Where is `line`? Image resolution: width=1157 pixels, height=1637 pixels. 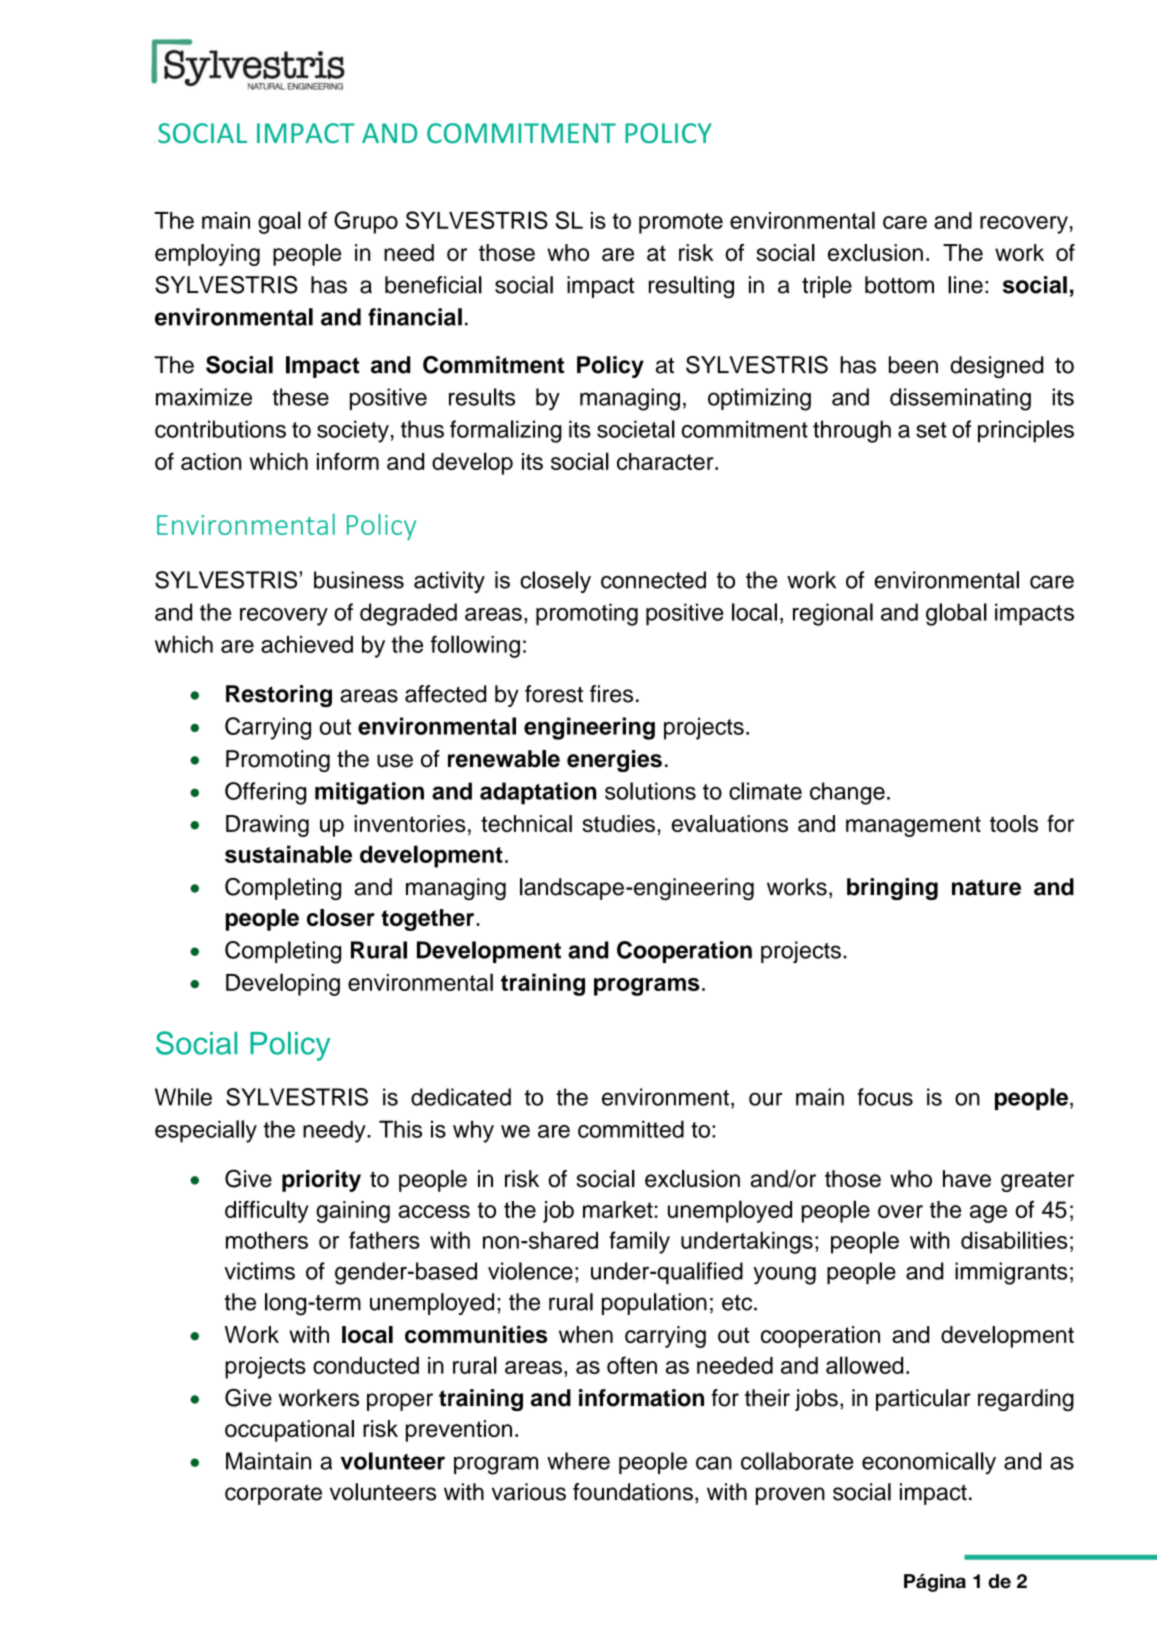
line is located at coordinates (965, 285).
